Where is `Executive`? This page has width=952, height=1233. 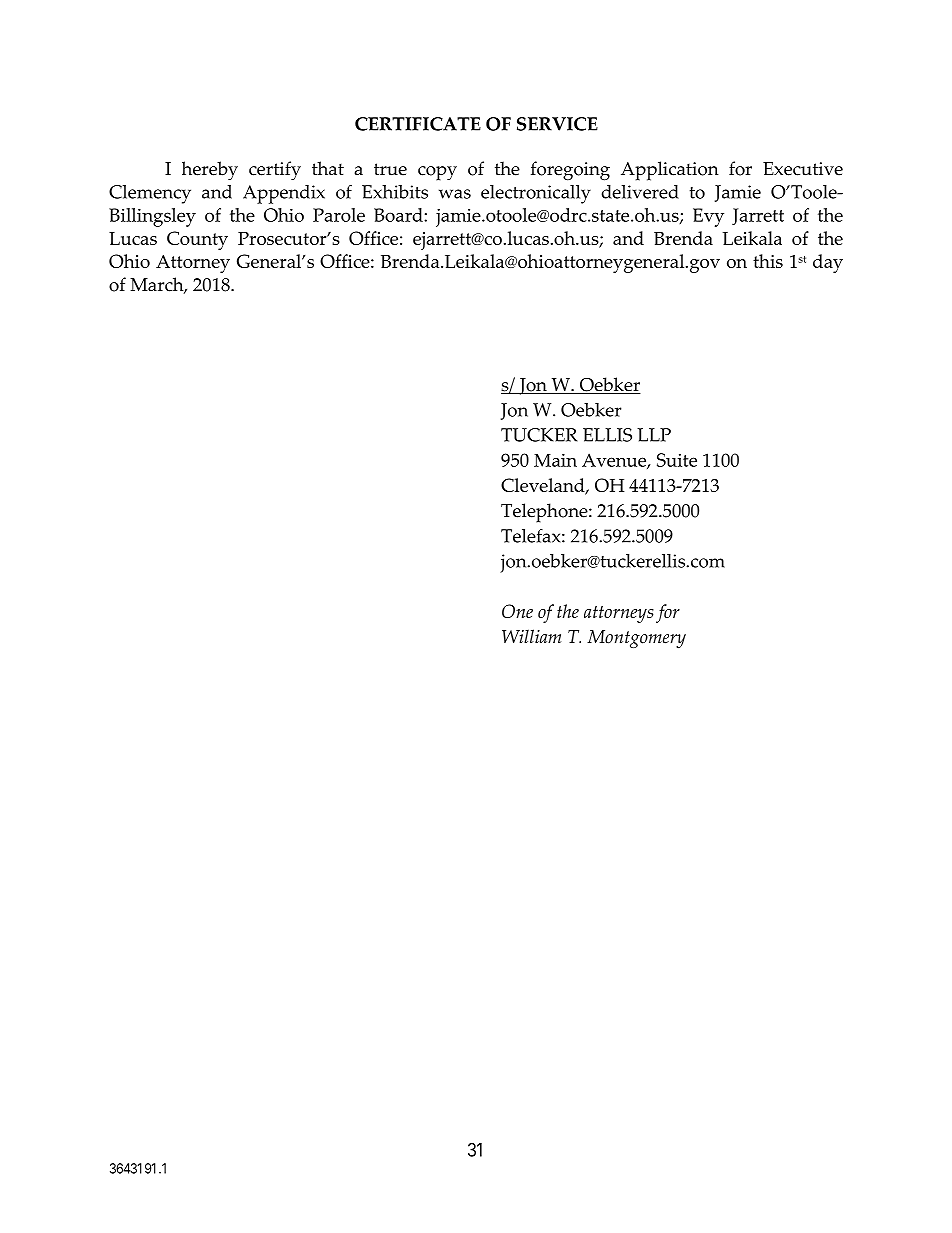
Executive is located at coordinates (803, 169).
